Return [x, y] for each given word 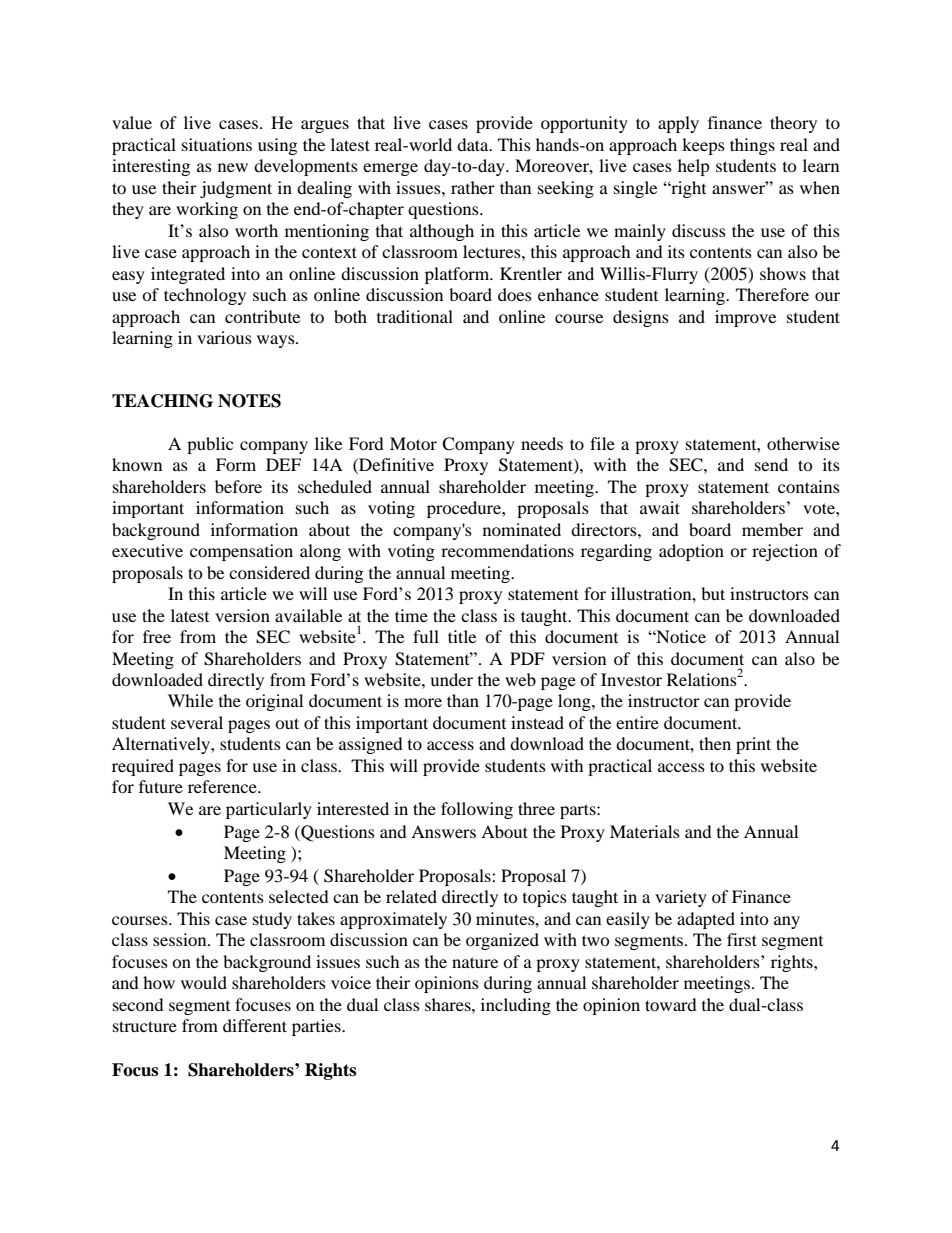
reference [223, 786]
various [224, 337]
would [204, 982]
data [474, 144]
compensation [241, 552]
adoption [691, 552]
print [753, 745]
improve [745, 318]
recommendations [507, 550]
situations [217, 144]
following [477, 810]
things [752, 146]
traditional [415, 316]
